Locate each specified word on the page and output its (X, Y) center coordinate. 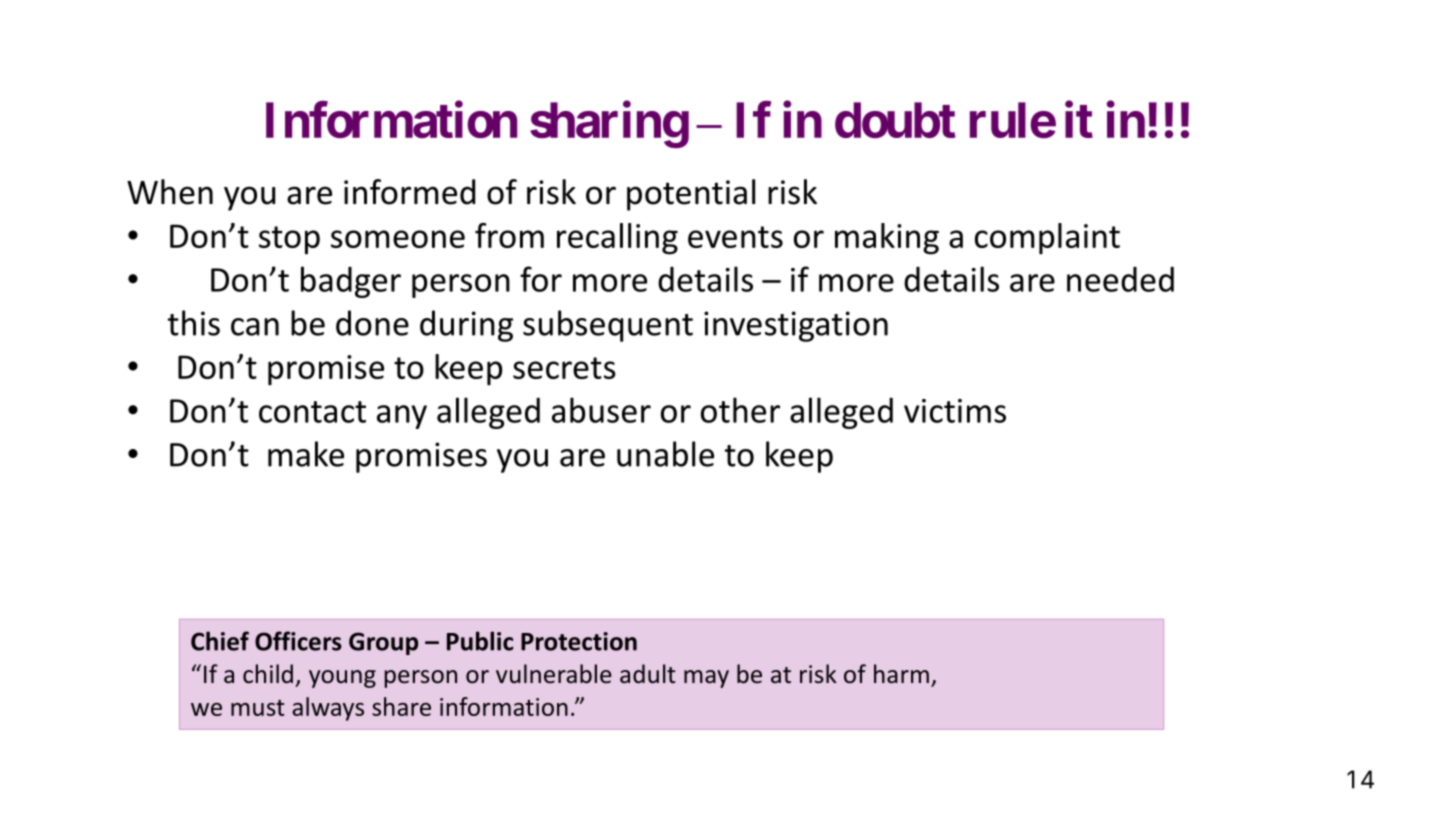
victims (955, 411)
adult (648, 674)
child (268, 674)
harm (901, 673)
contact (312, 412)
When (170, 192)
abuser (601, 410)
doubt (895, 120)
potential (691, 195)
